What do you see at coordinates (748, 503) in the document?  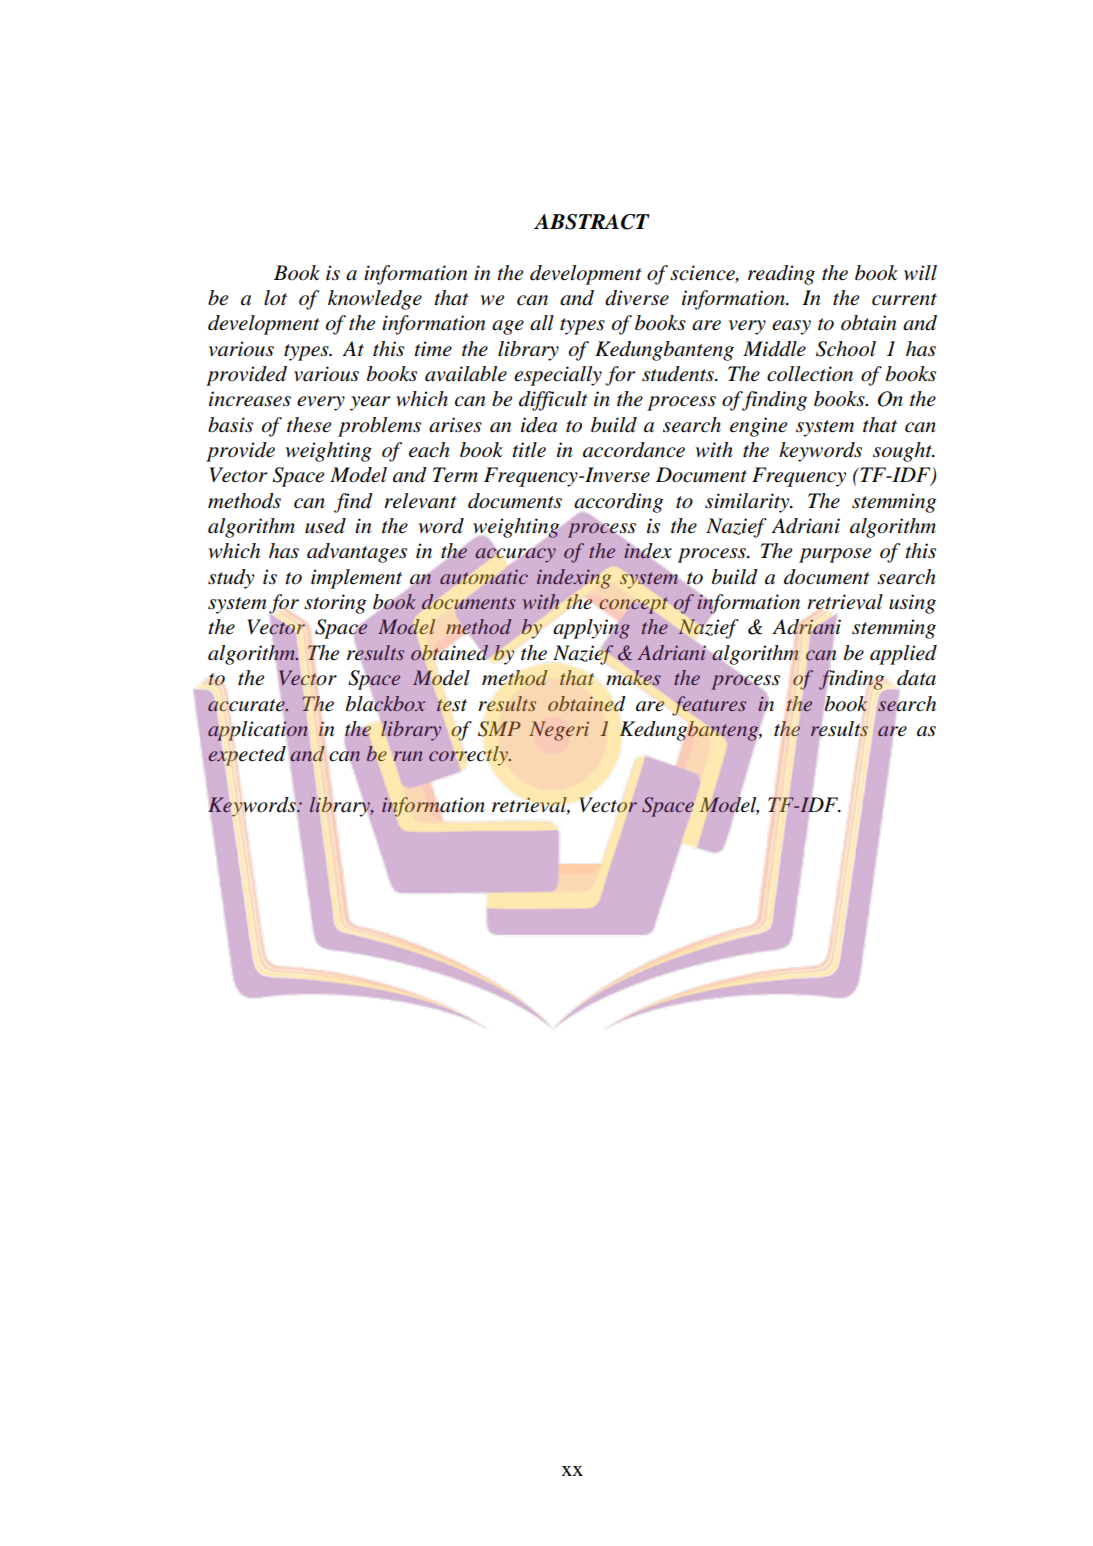 I see `similarity` at bounding box center [748, 503].
